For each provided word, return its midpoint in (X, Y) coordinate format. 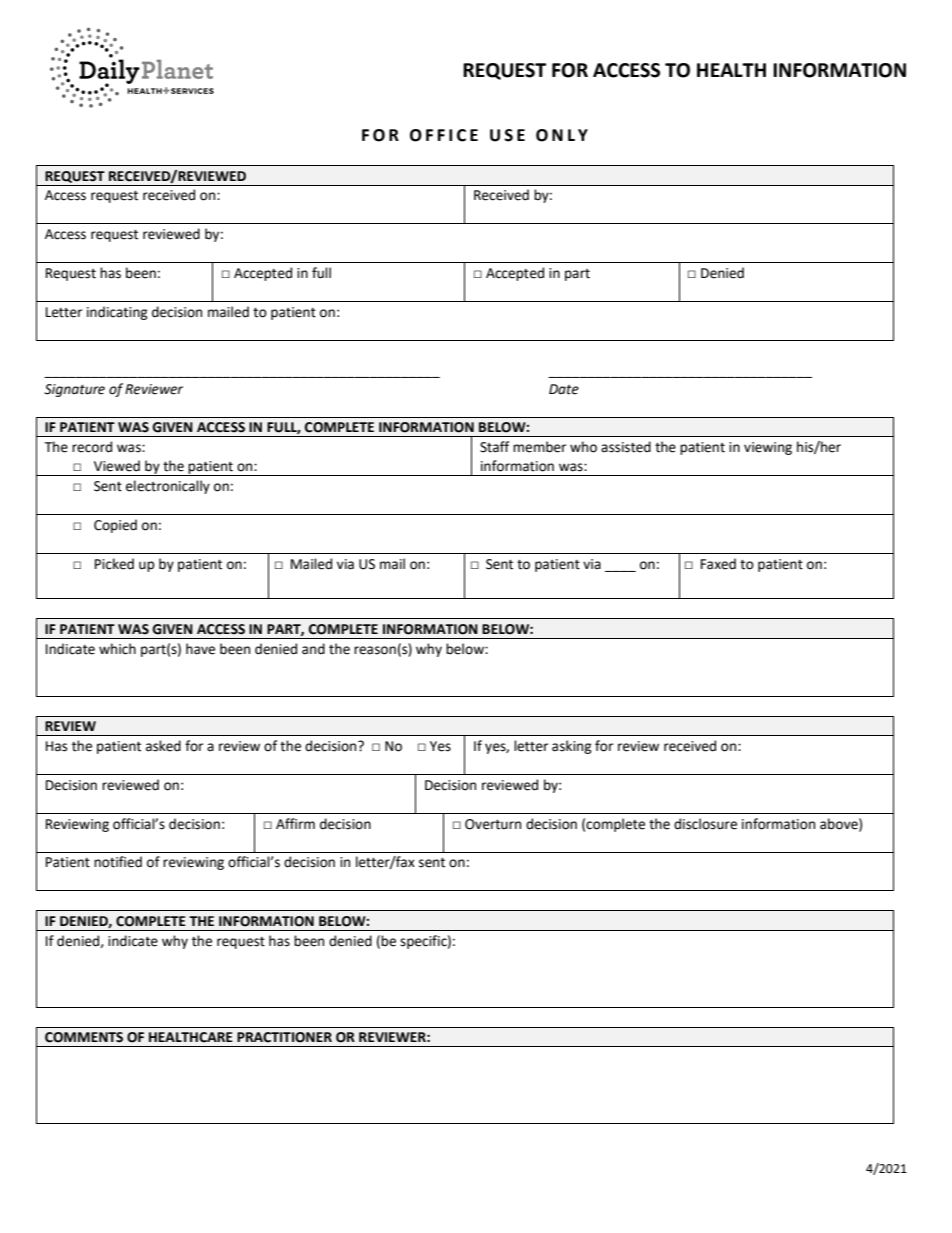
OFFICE (444, 135)
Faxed (718, 564)
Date (564, 389)
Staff (494, 447)
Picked (114, 564)
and (313, 649)
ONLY (562, 135)
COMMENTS (84, 1037)
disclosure (705, 824)
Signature (74, 390)
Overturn (493, 824)
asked (163, 746)
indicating (117, 313)
